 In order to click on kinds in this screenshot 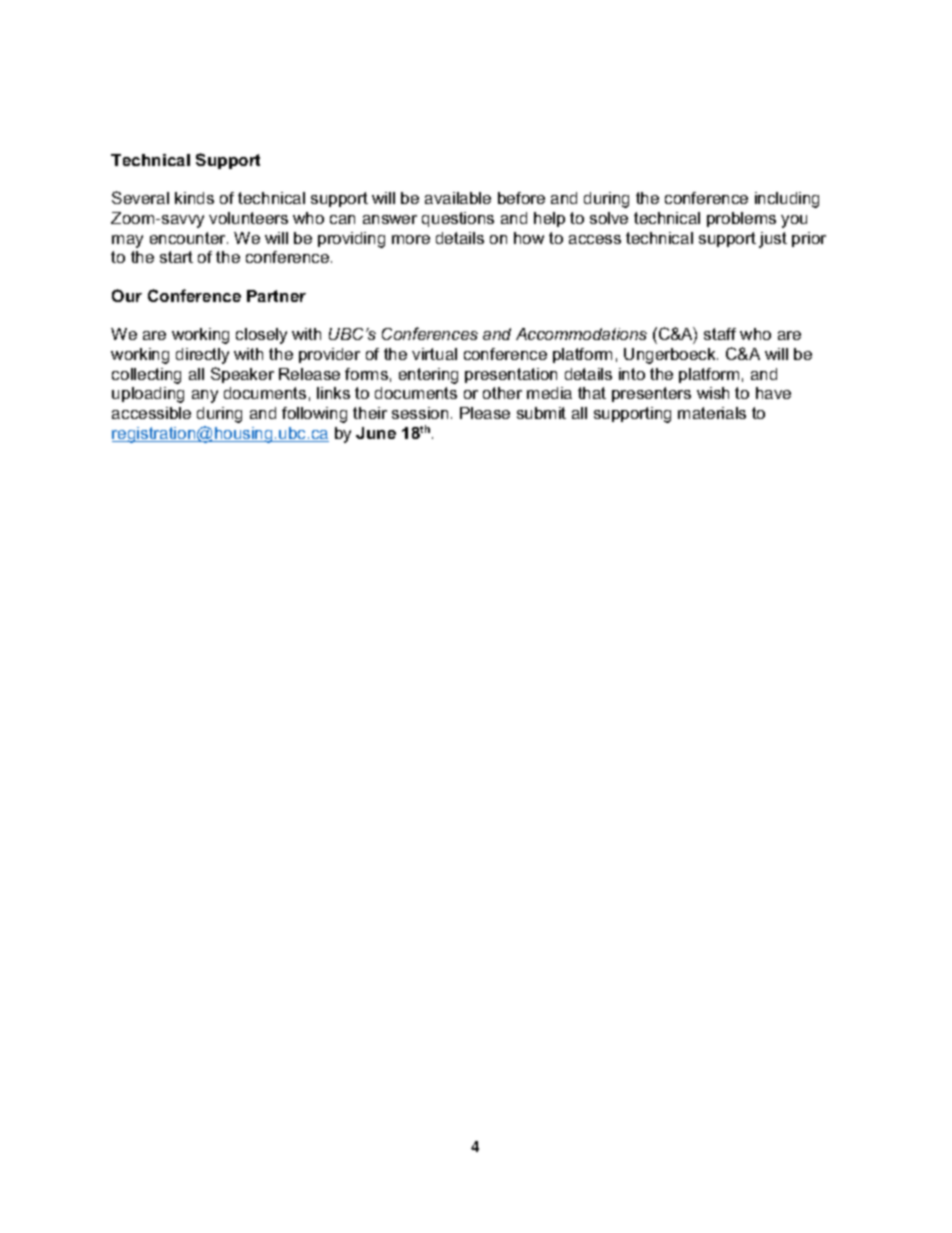, I will do `click(194, 198)`.
